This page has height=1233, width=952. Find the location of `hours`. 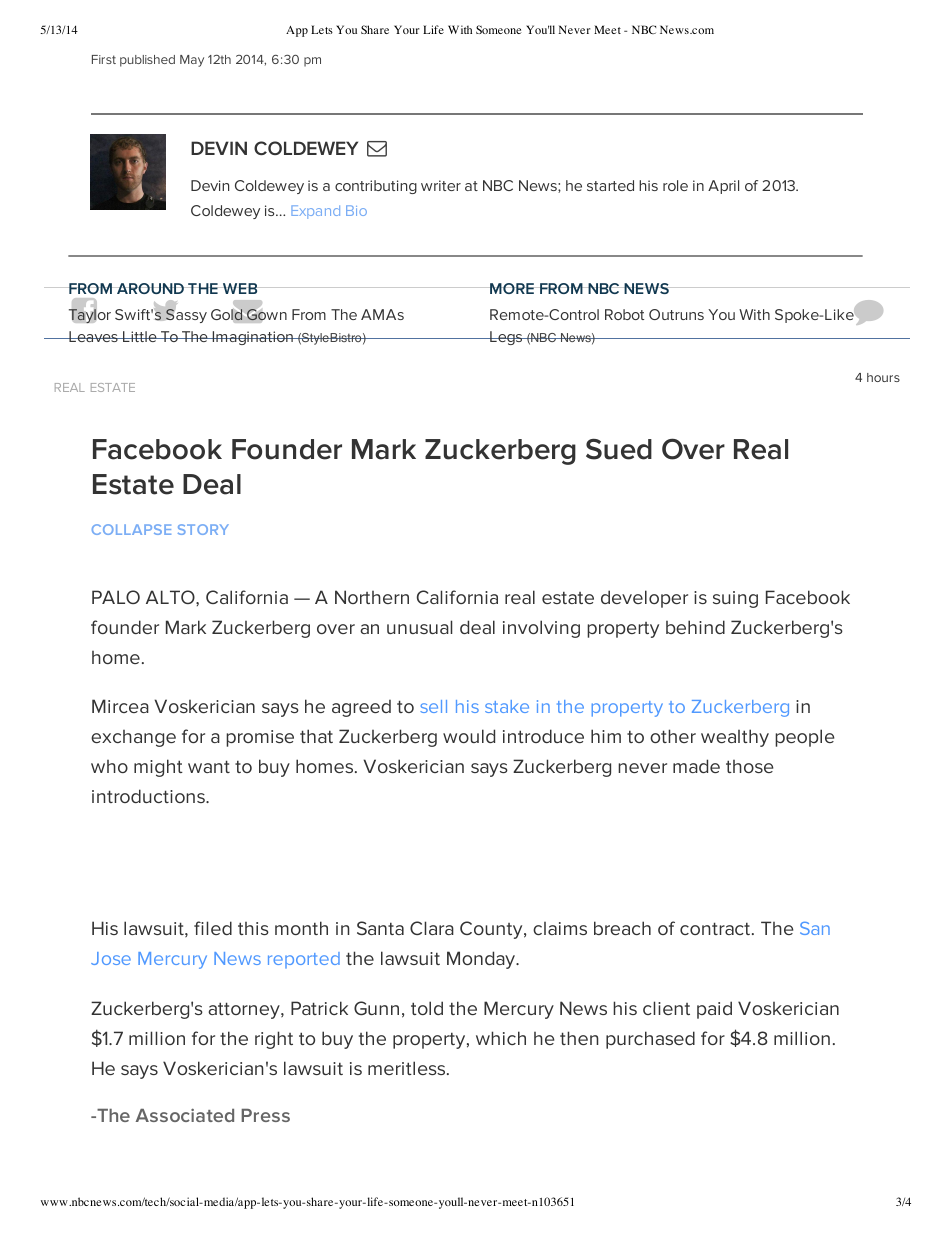

hours is located at coordinates (883, 377).
